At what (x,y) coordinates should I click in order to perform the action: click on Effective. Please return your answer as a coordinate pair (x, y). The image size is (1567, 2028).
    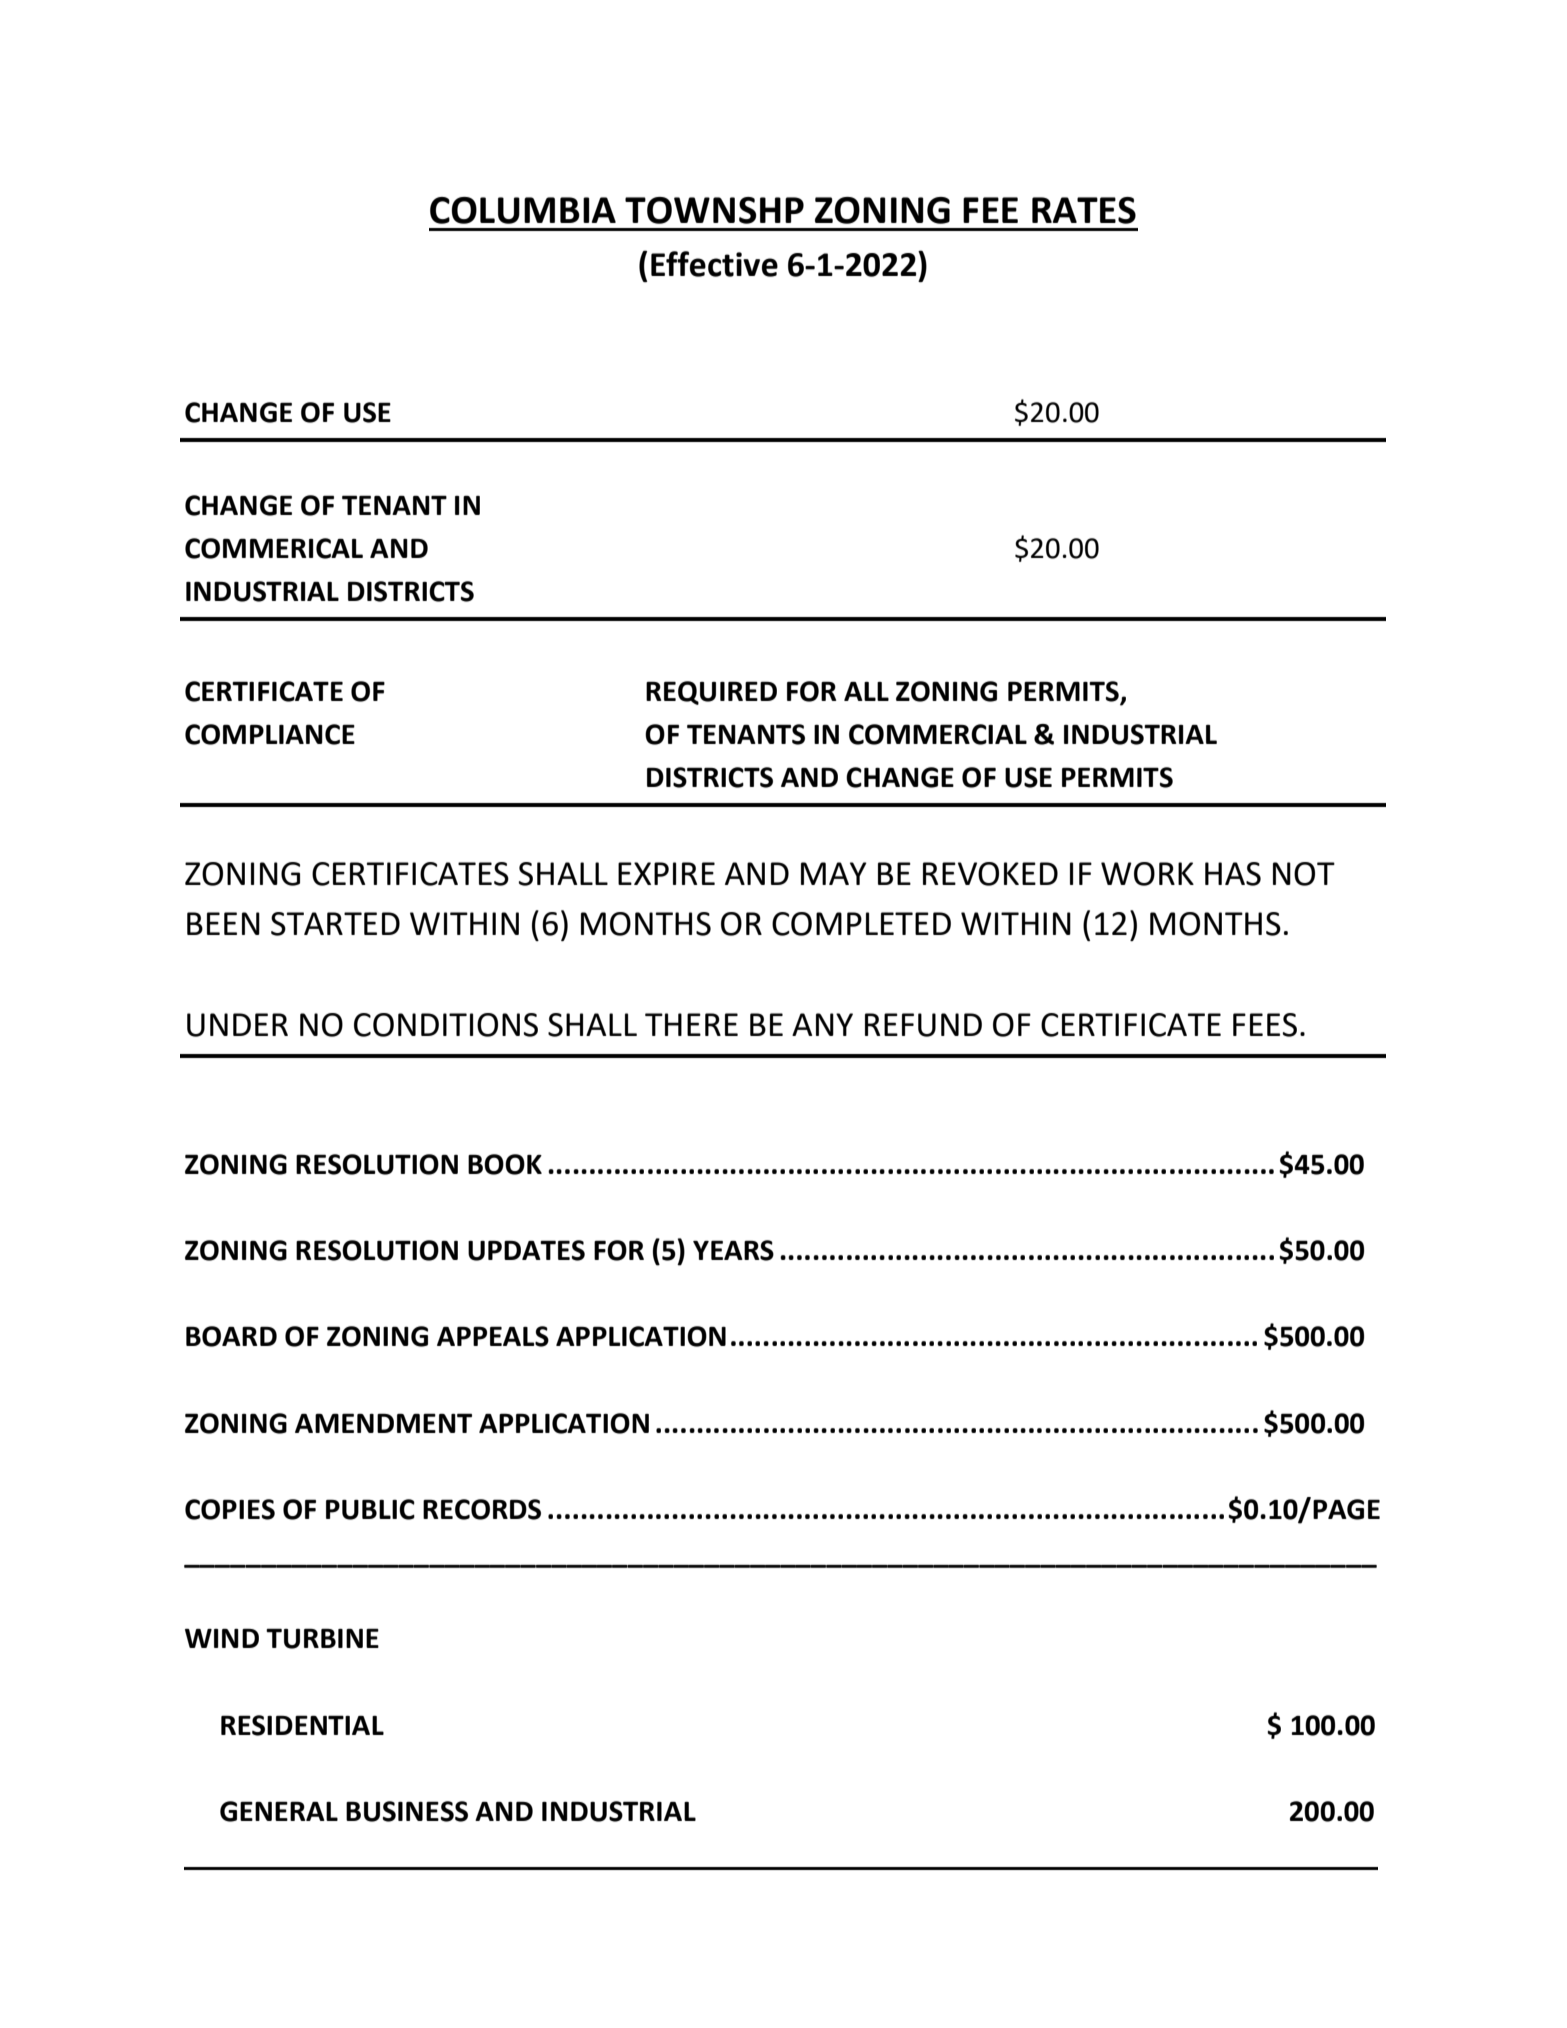
    Looking at the image, I should click on (714, 264).
